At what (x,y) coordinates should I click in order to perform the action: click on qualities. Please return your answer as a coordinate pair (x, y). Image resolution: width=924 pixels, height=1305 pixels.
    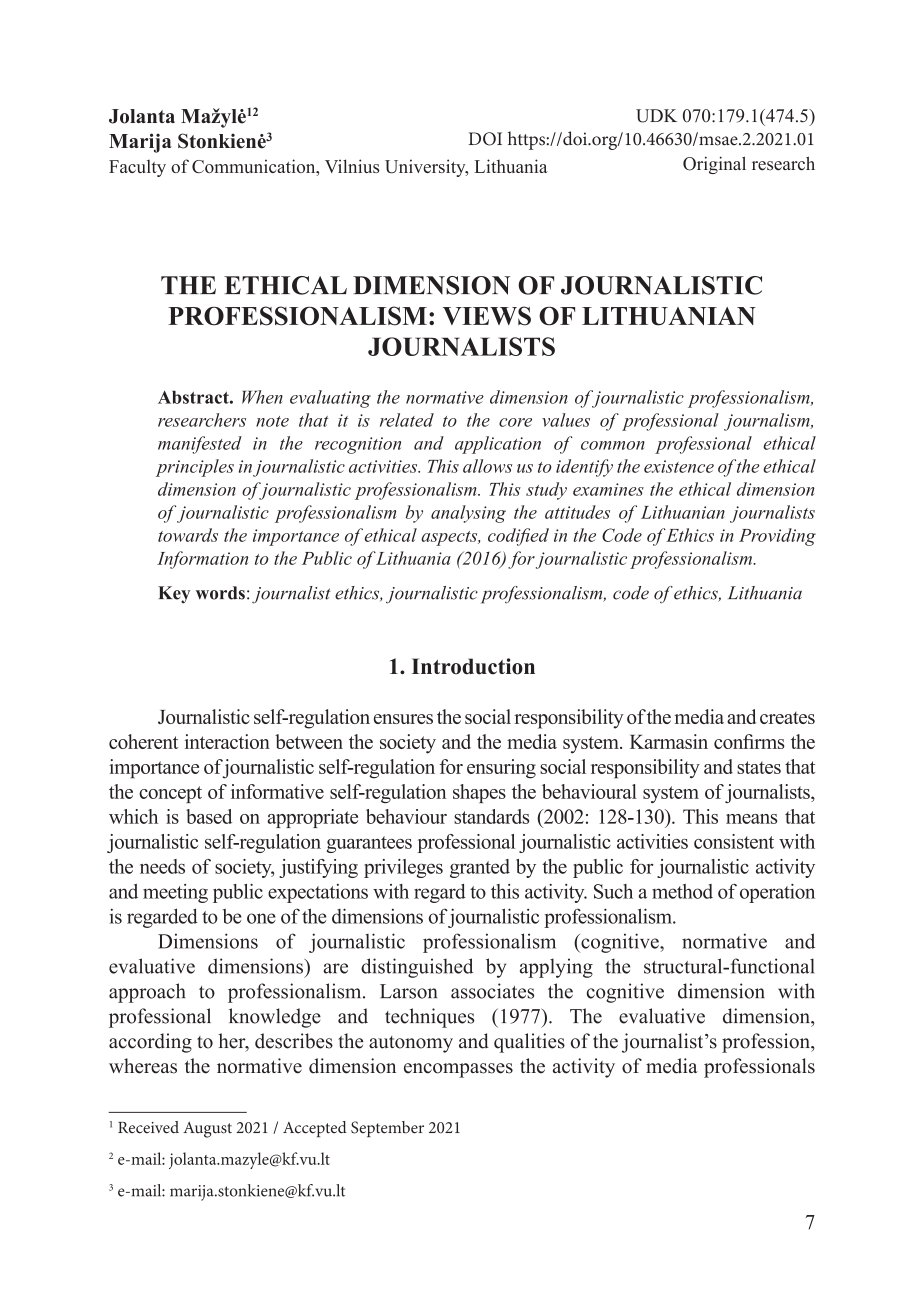
    Looking at the image, I should click on (529, 1043).
